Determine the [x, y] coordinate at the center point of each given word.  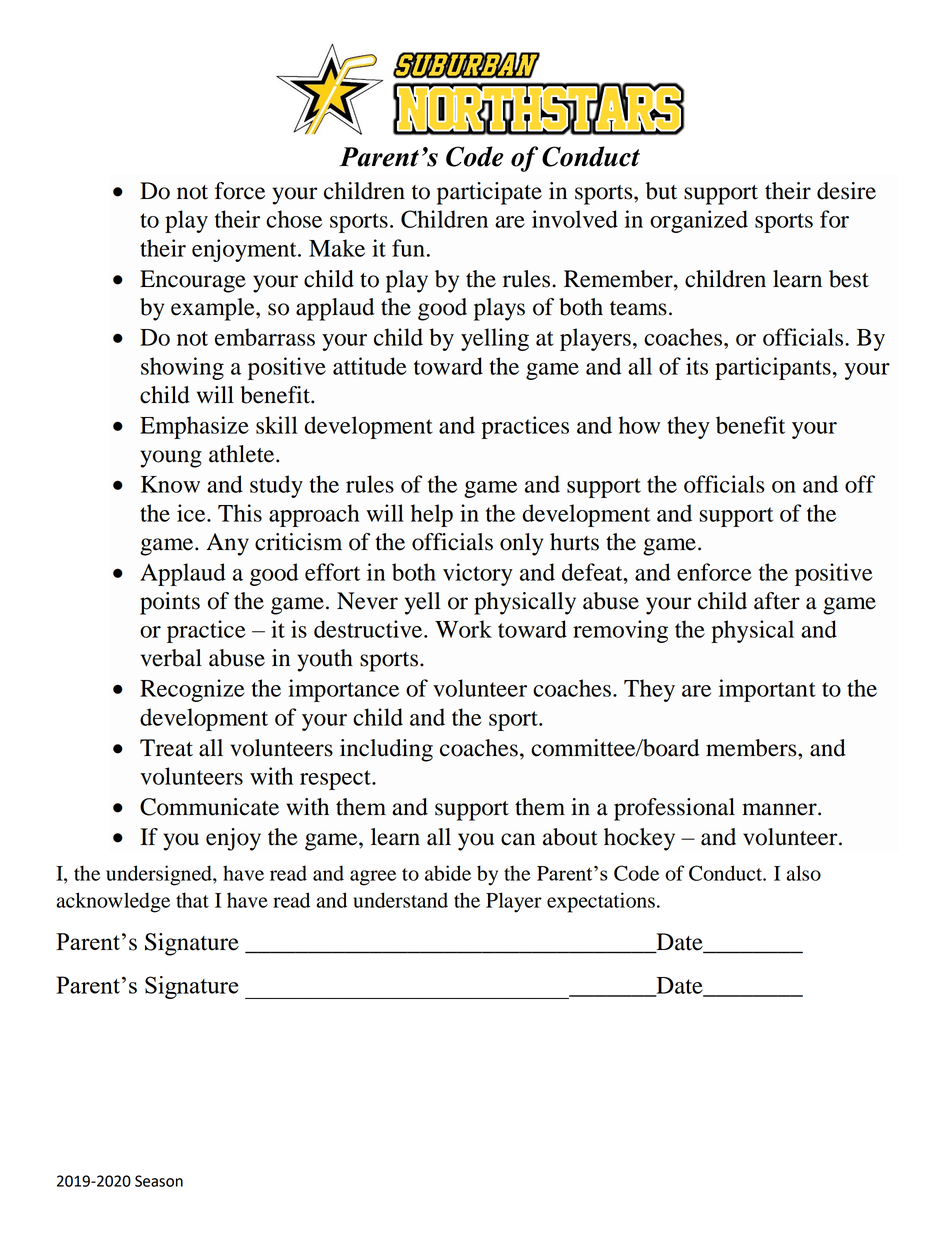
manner [780, 809]
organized [699, 221]
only [521, 544]
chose [294, 219]
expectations [601, 902]
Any [227, 544]
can [518, 839]
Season [159, 1181]
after [777, 601]
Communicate [209, 807]
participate [489, 193]
